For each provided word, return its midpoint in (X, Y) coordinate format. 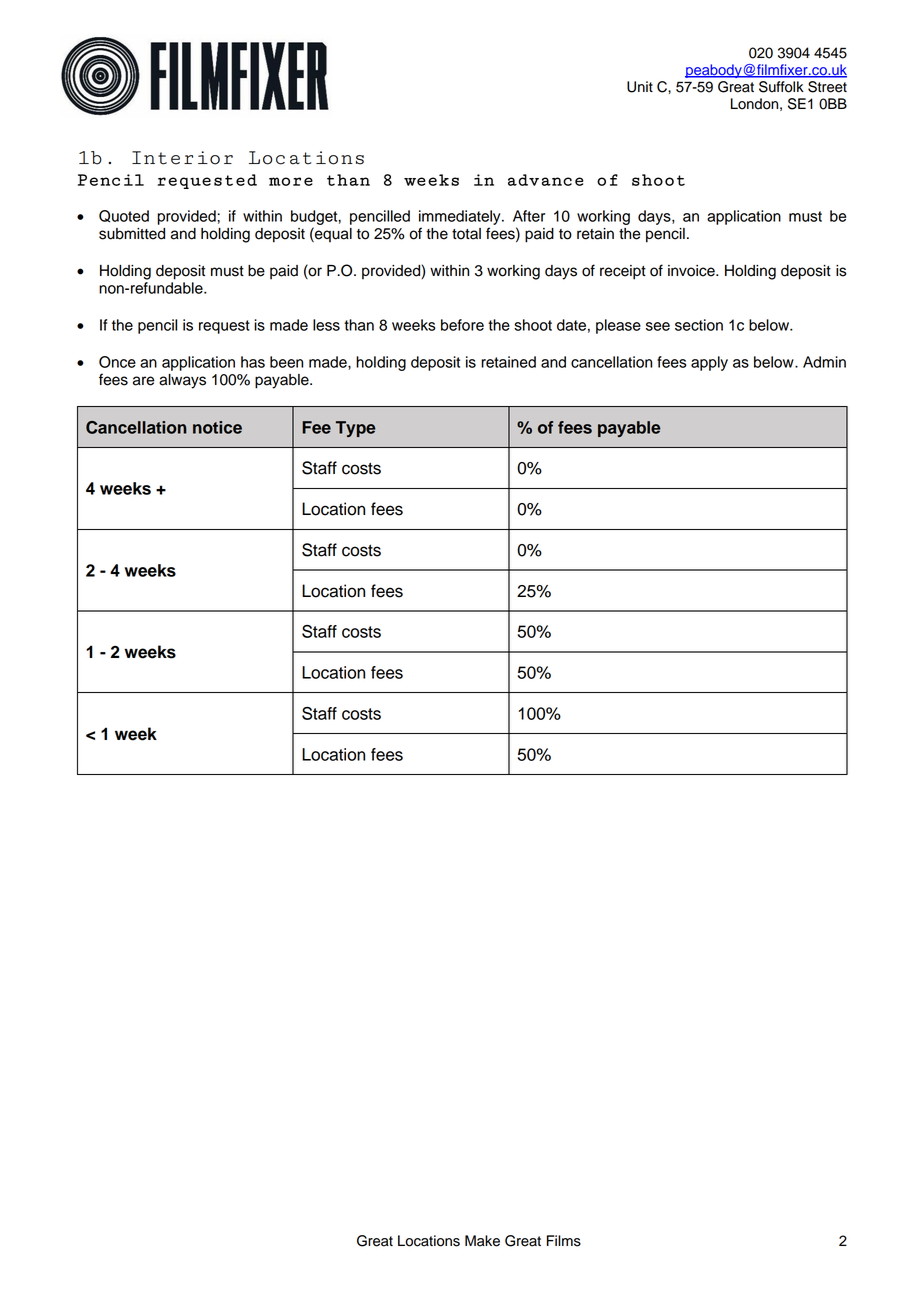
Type (355, 429)
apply (709, 363)
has (253, 362)
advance (546, 180)
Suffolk (781, 87)
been (286, 362)
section (699, 325)
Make (482, 1241)
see (658, 326)
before (462, 325)
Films (564, 1241)
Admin (824, 362)
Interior (182, 158)
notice (217, 427)
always (182, 381)
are (143, 381)
